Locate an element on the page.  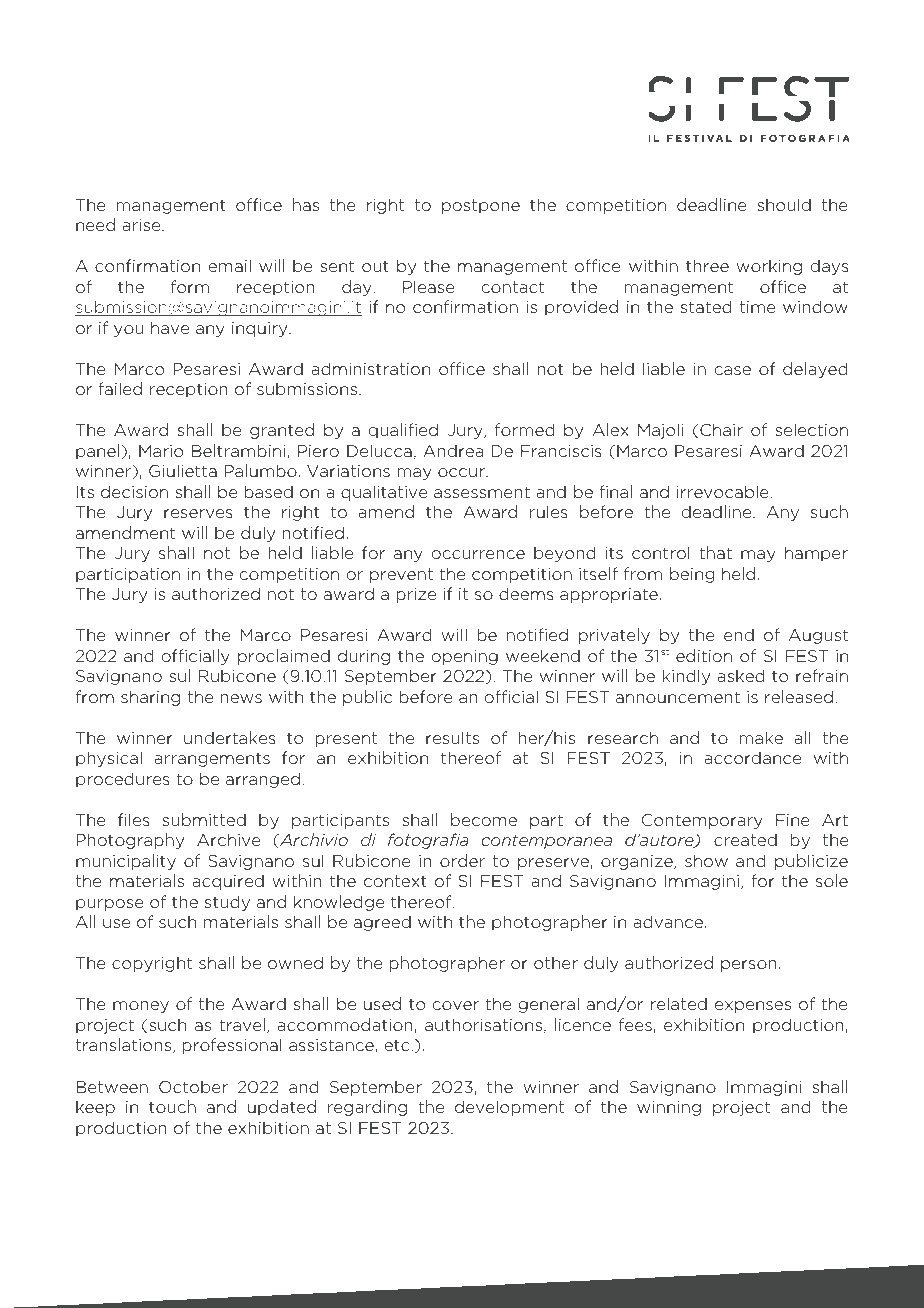
postpone is located at coordinates (481, 206).
